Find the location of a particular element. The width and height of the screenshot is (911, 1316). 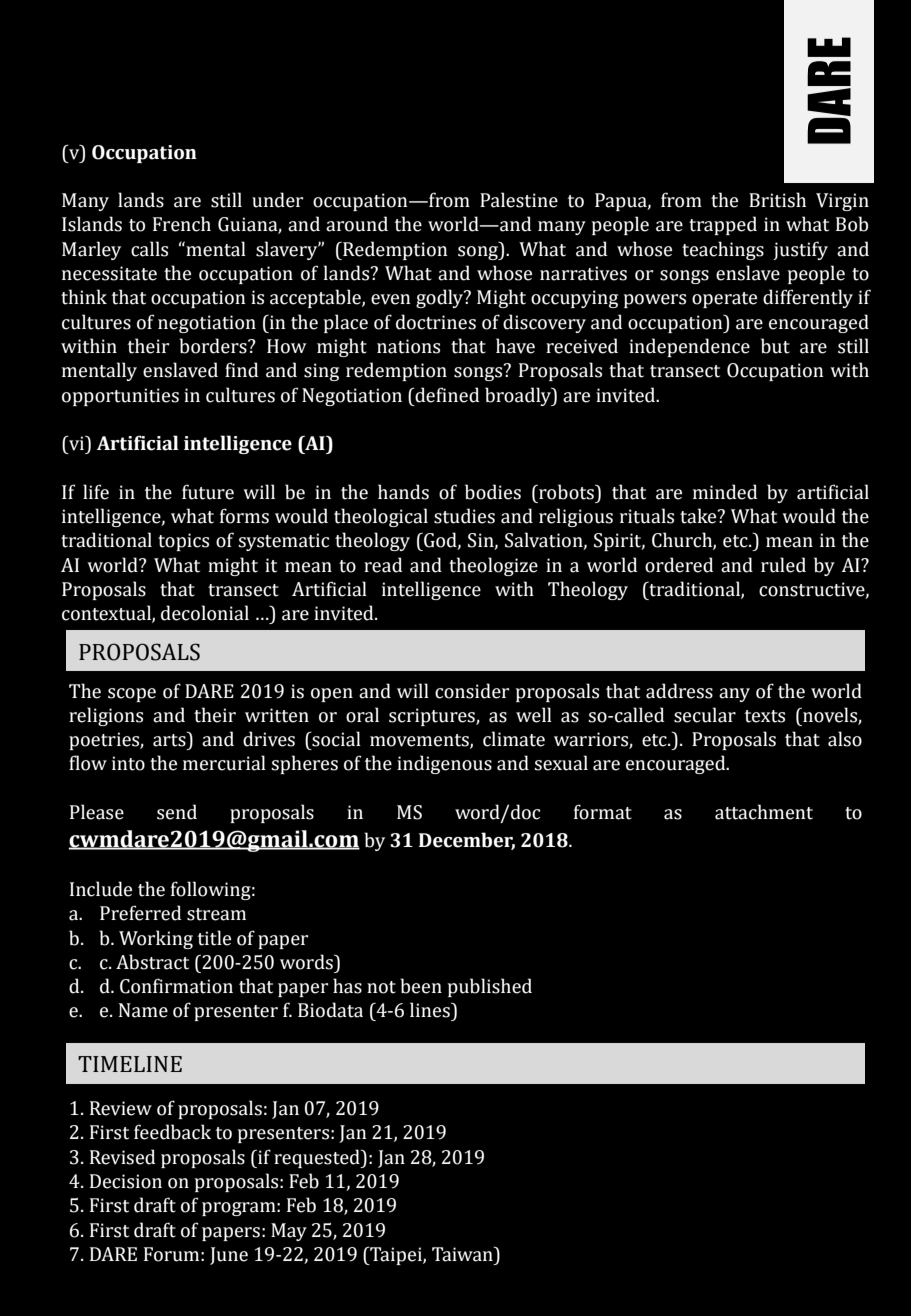

trapped is located at coordinates (723, 225).
